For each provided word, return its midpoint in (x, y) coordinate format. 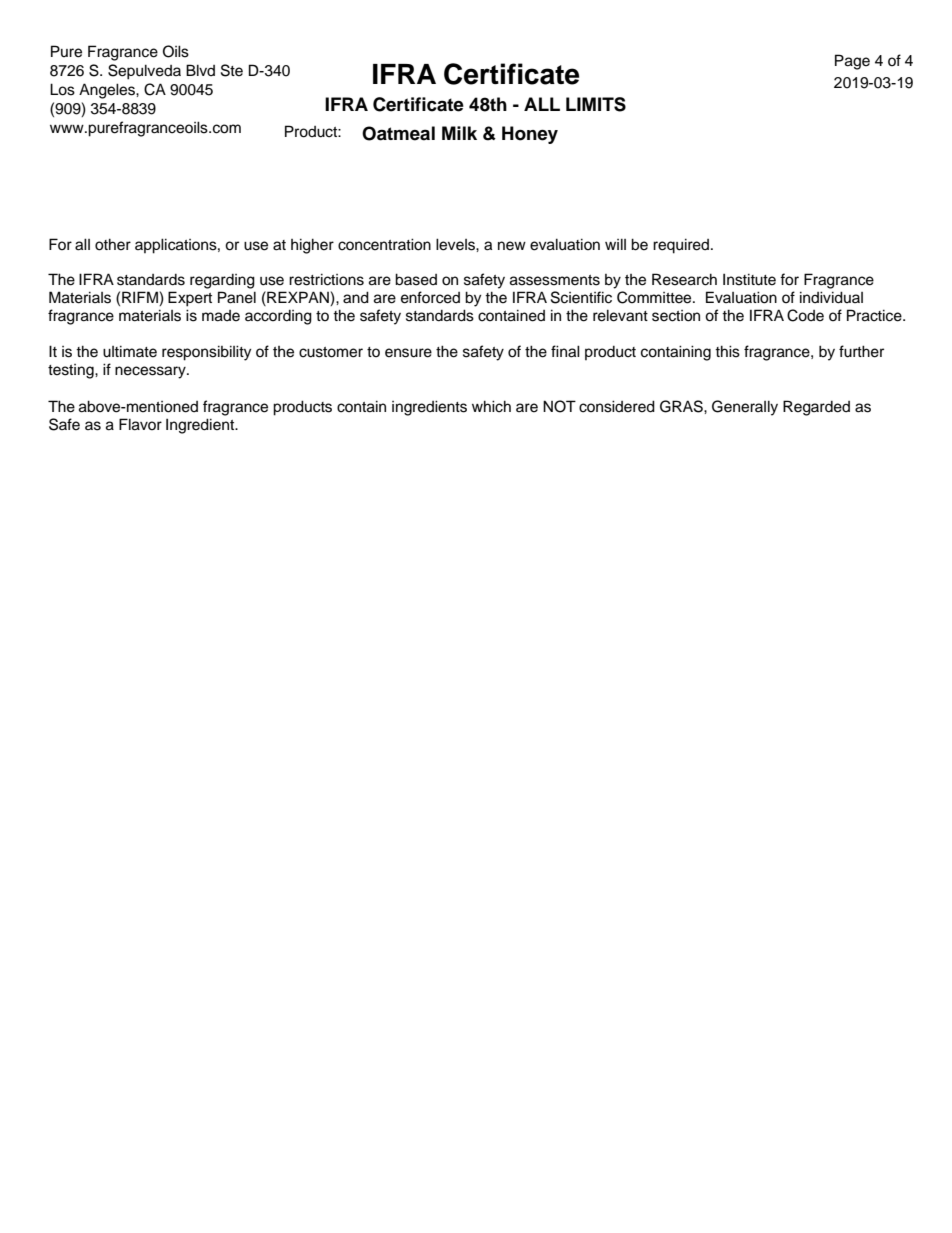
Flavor (140, 424)
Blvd (200, 70)
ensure (408, 353)
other (113, 244)
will (615, 244)
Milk (459, 133)
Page (852, 62)
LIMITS (596, 104)
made (221, 316)
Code (805, 315)
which (491, 406)
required (682, 246)
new (512, 246)
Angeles (108, 91)
